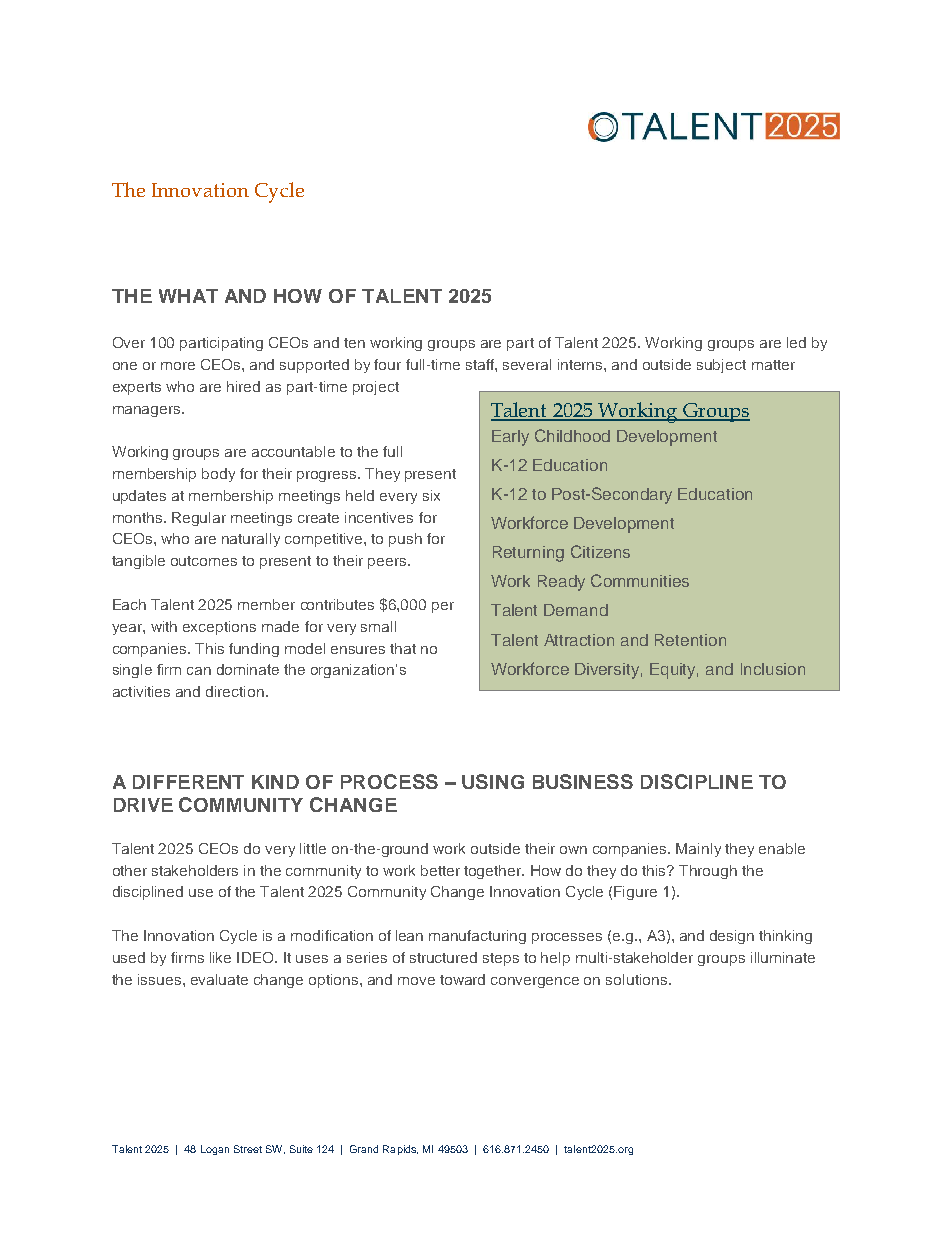 The width and height of the screenshot is (952, 1233). I want to click on subject, so click(721, 366).
